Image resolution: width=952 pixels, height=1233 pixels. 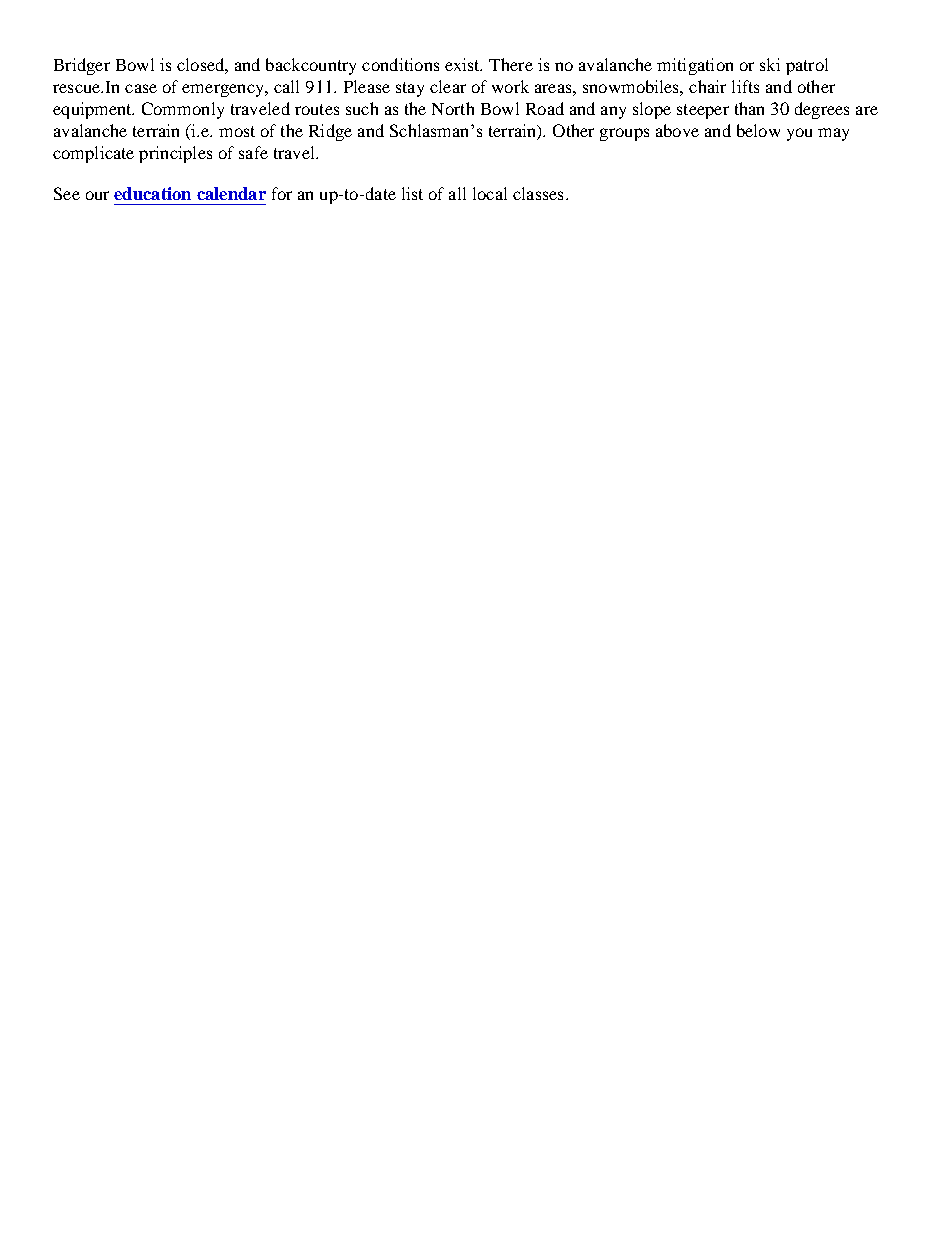 I want to click on below, so click(x=758, y=130).
